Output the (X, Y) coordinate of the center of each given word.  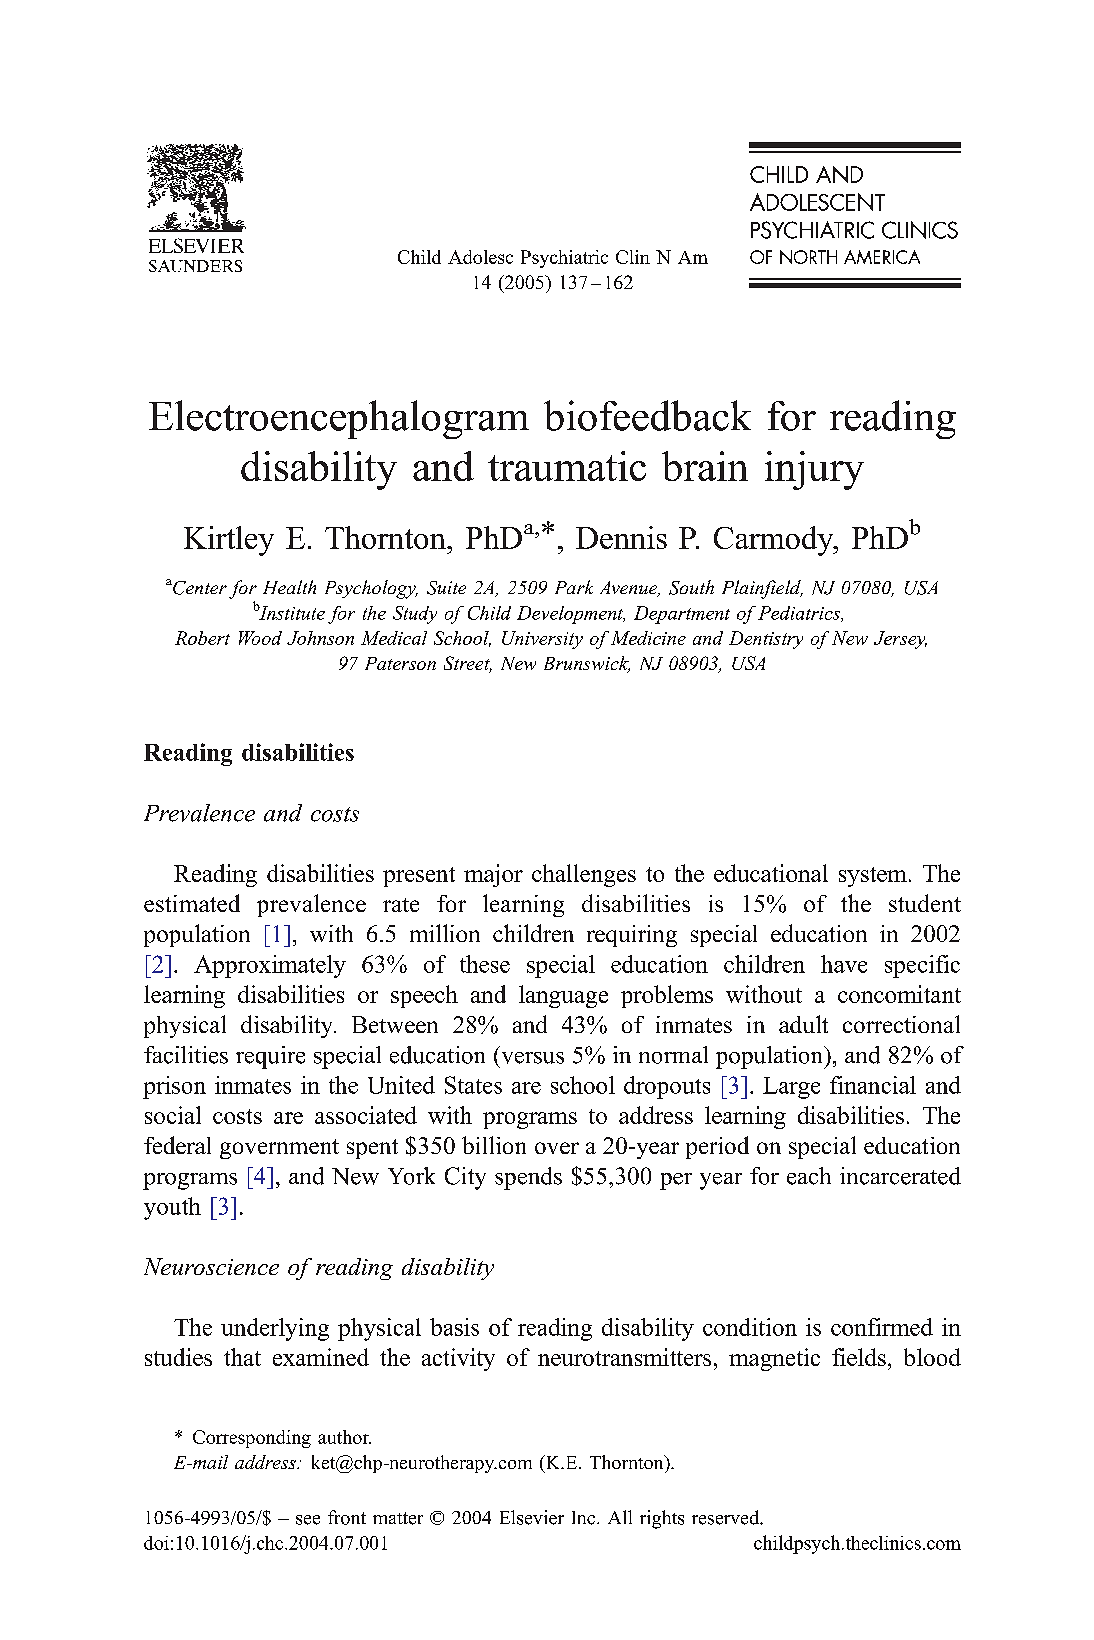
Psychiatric (564, 259)
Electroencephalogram (339, 419)
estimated (192, 903)
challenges (584, 875)
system (873, 877)
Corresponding (252, 1439)
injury (814, 470)
